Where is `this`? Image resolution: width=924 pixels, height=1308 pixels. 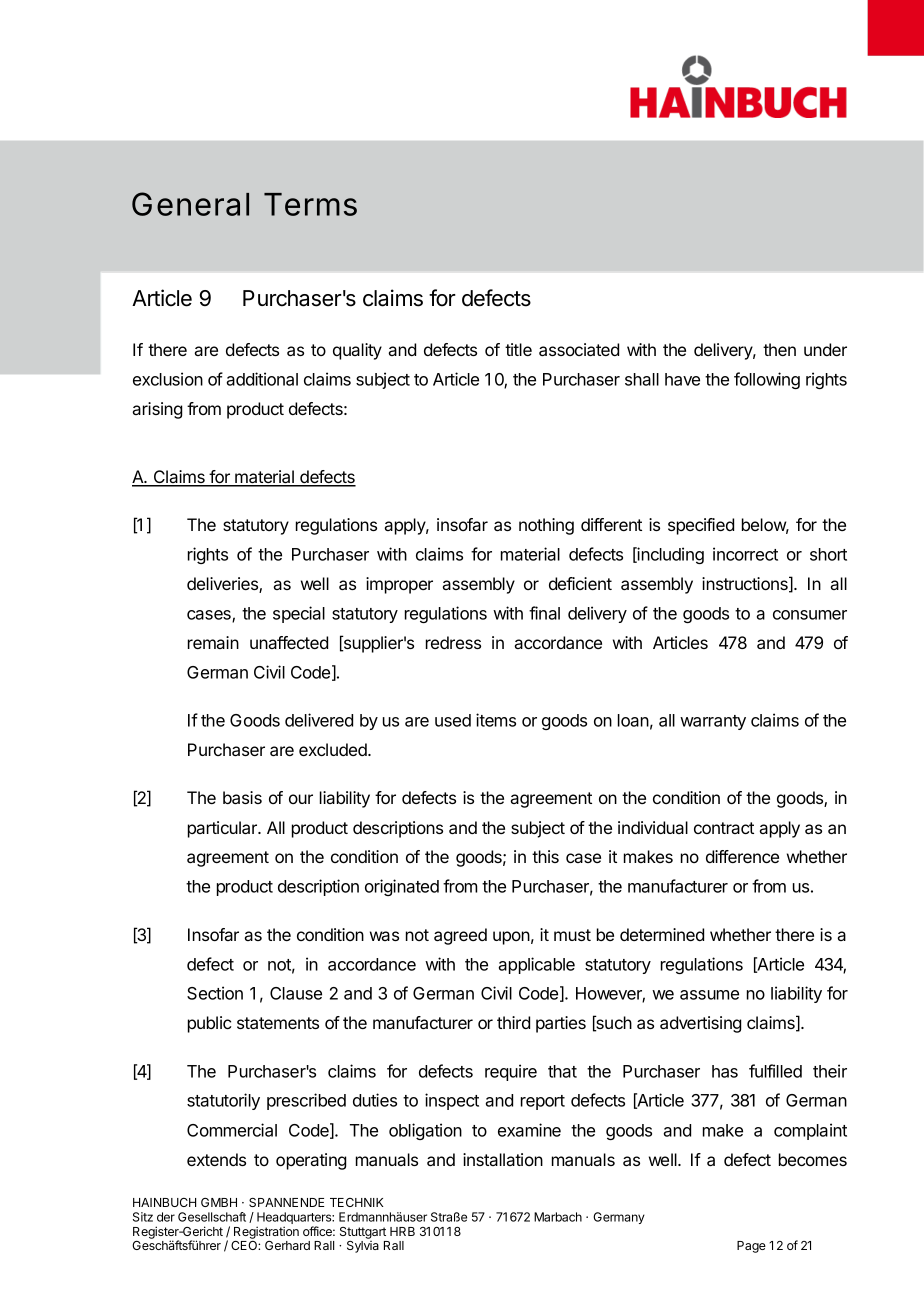 this is located at coordinates (545, 856).
